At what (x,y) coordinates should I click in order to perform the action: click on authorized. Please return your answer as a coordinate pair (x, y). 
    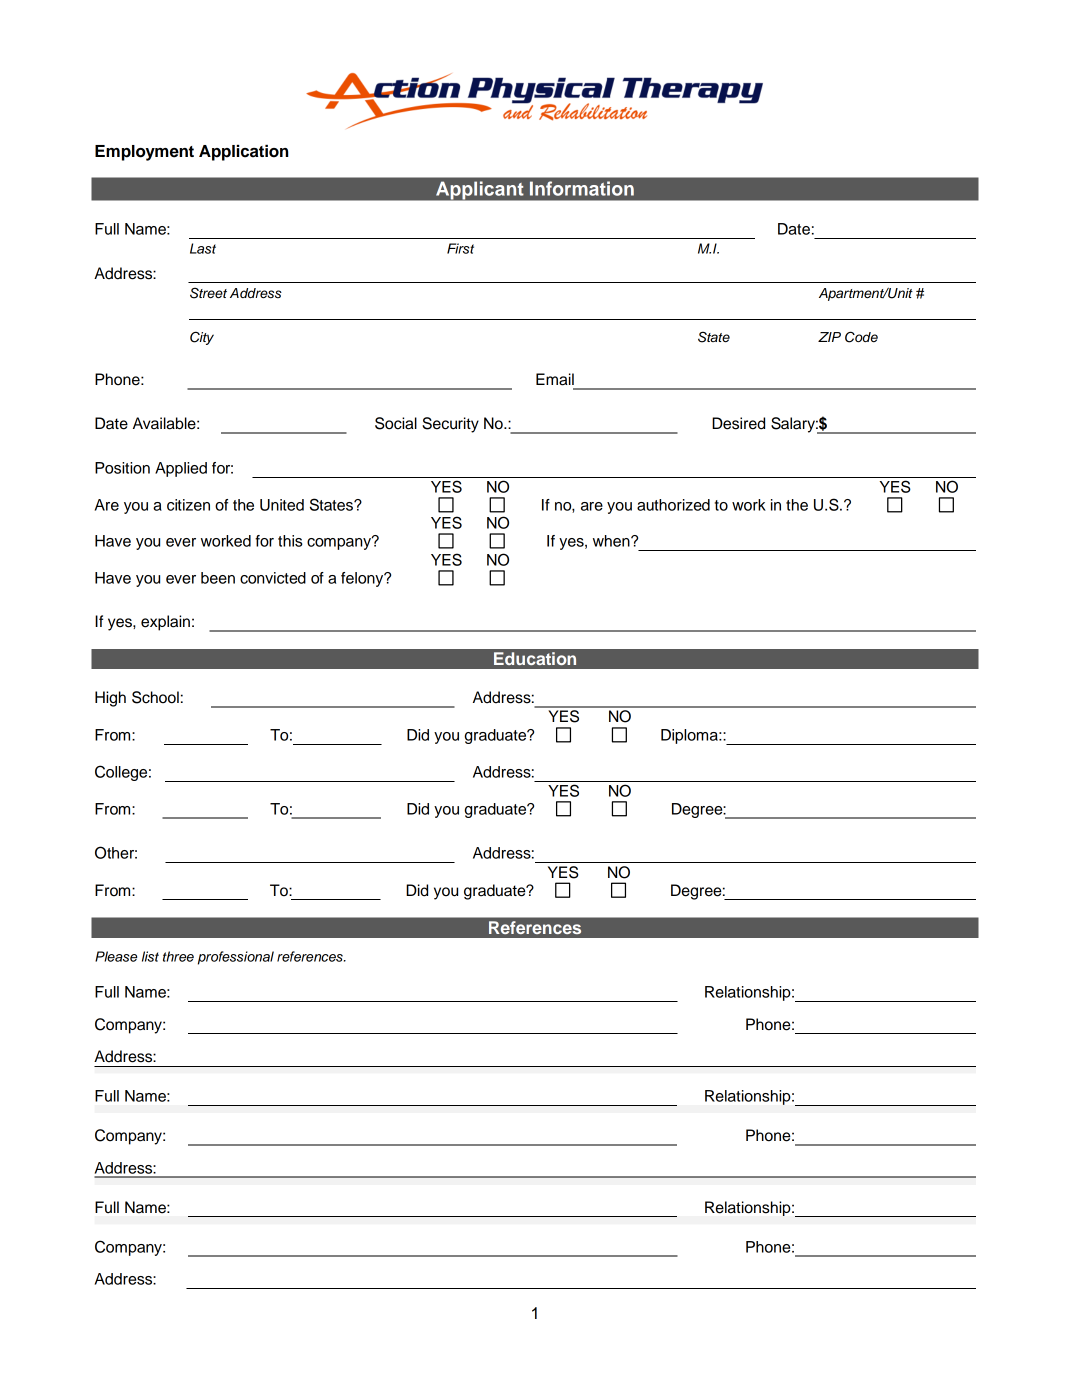
    Looking at the image, I should click on (673, 505).
